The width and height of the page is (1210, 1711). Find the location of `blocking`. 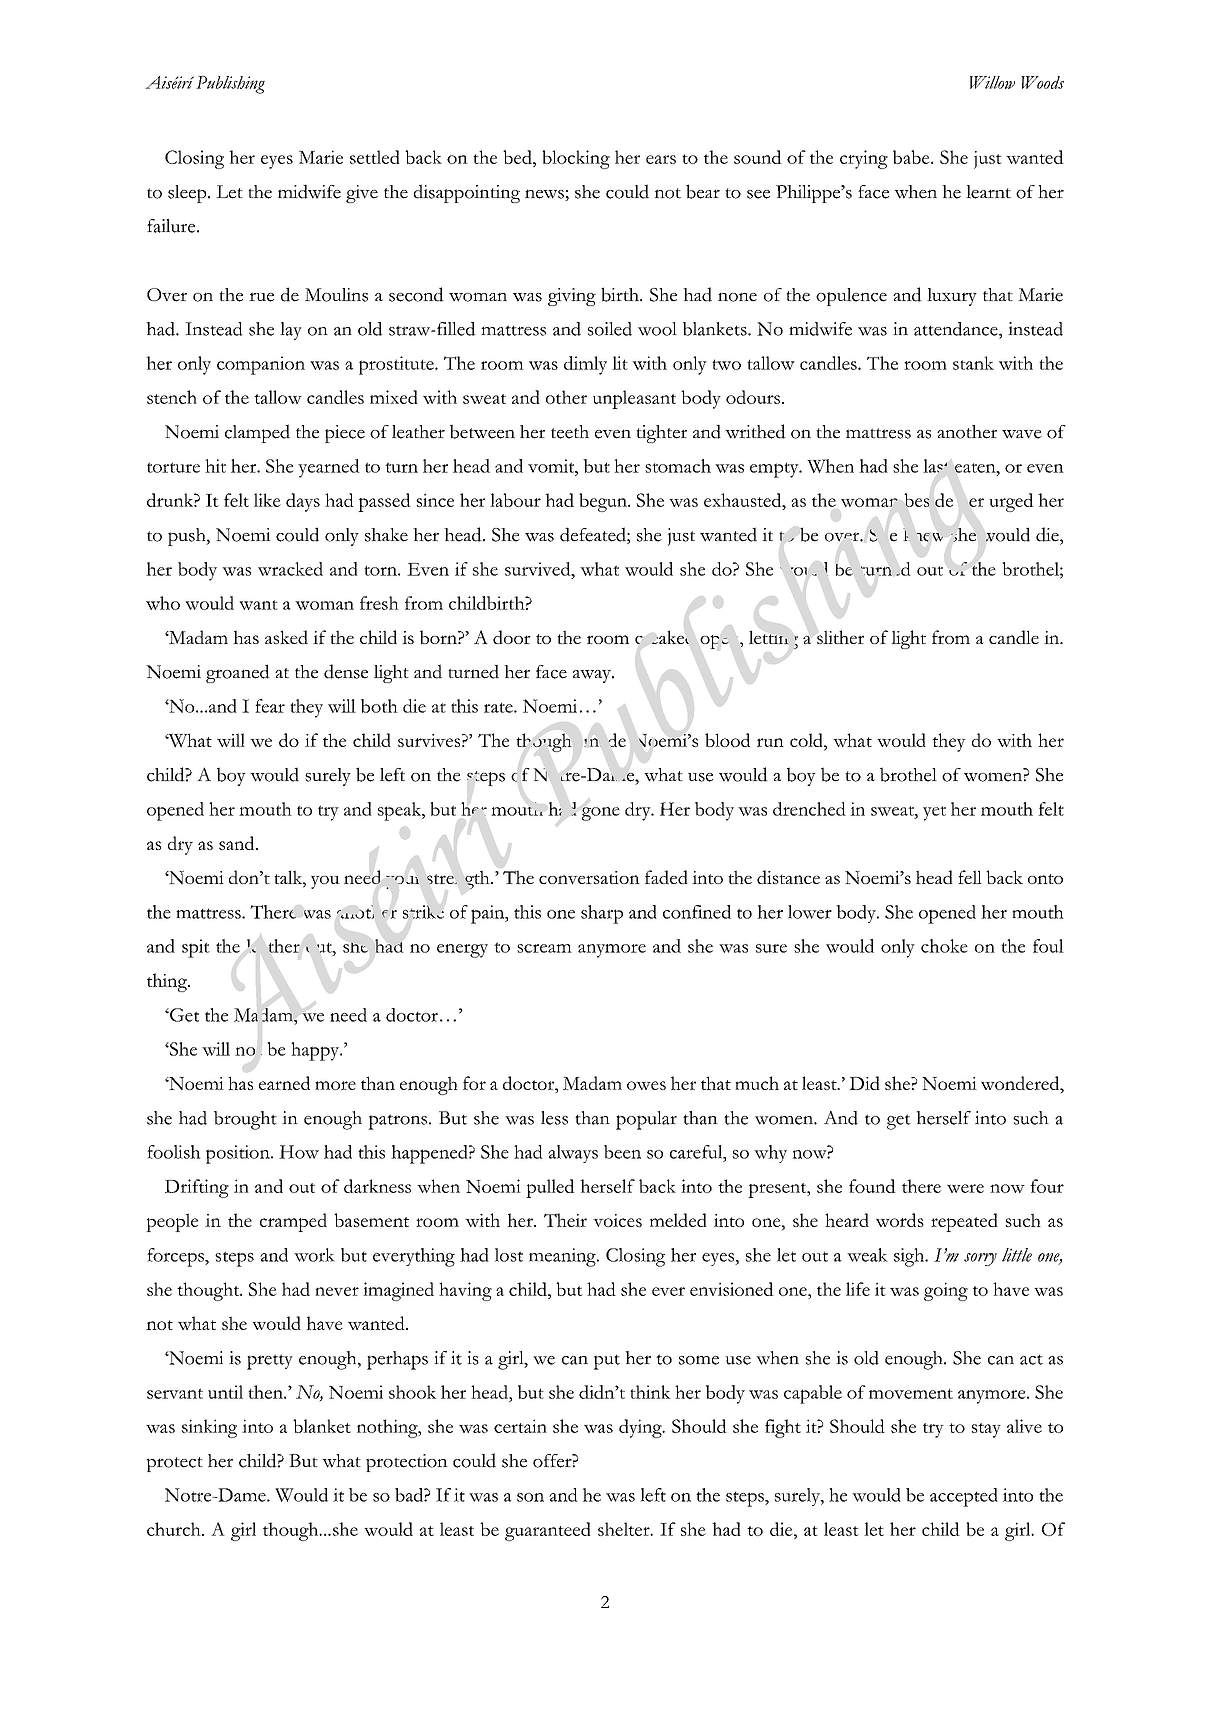

blocking is located at coordinates (576, 159).
